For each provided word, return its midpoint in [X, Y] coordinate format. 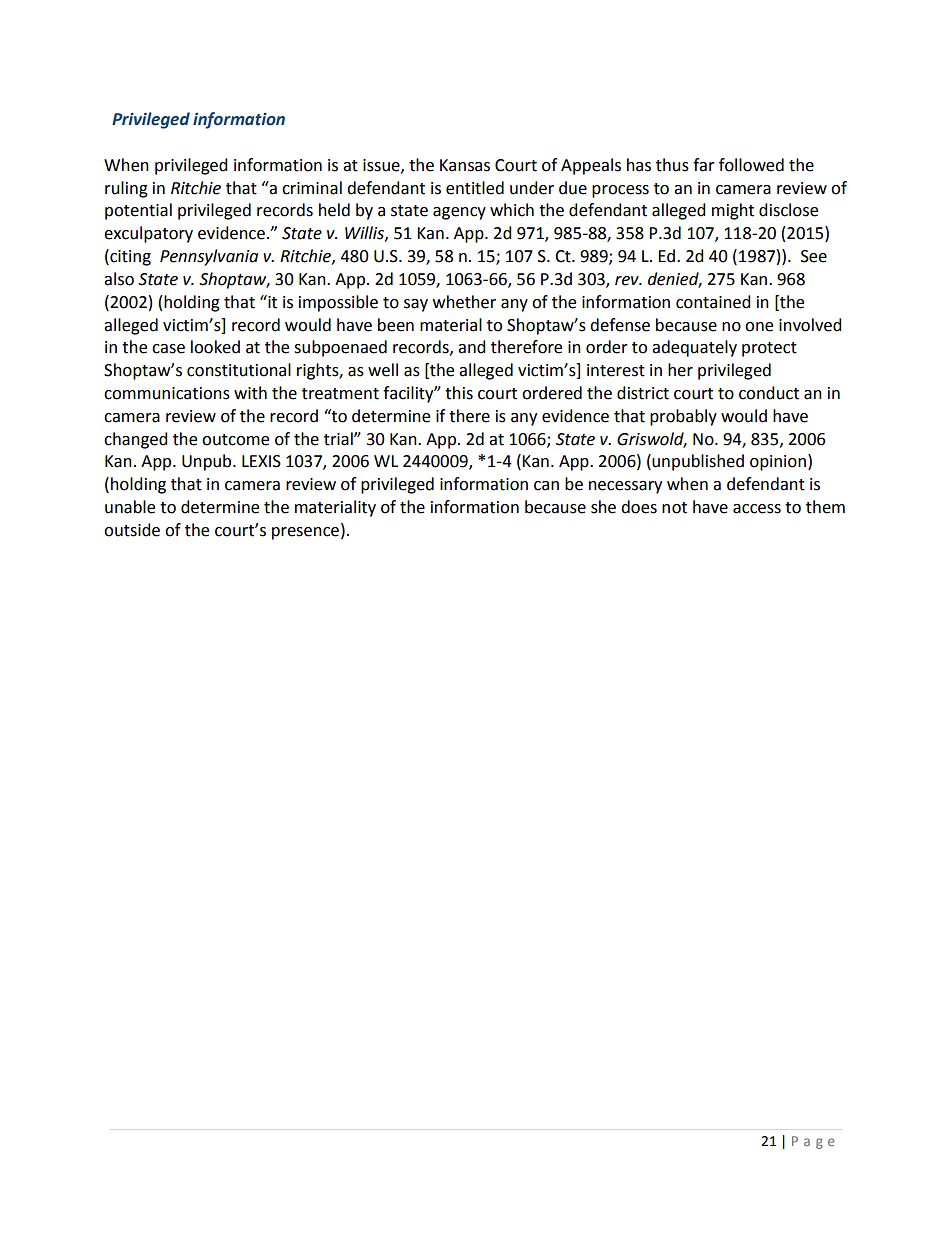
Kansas [465, 165]
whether [464, 302]
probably [683, 417]
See [814, 256]
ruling [126, 189]
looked [215, 347]
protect [769, 349]
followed [751, 165]
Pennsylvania [209, 257]
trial [339, 439]
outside [132, 530]
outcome [235, 440]
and [472, 347]
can [546, 486]
